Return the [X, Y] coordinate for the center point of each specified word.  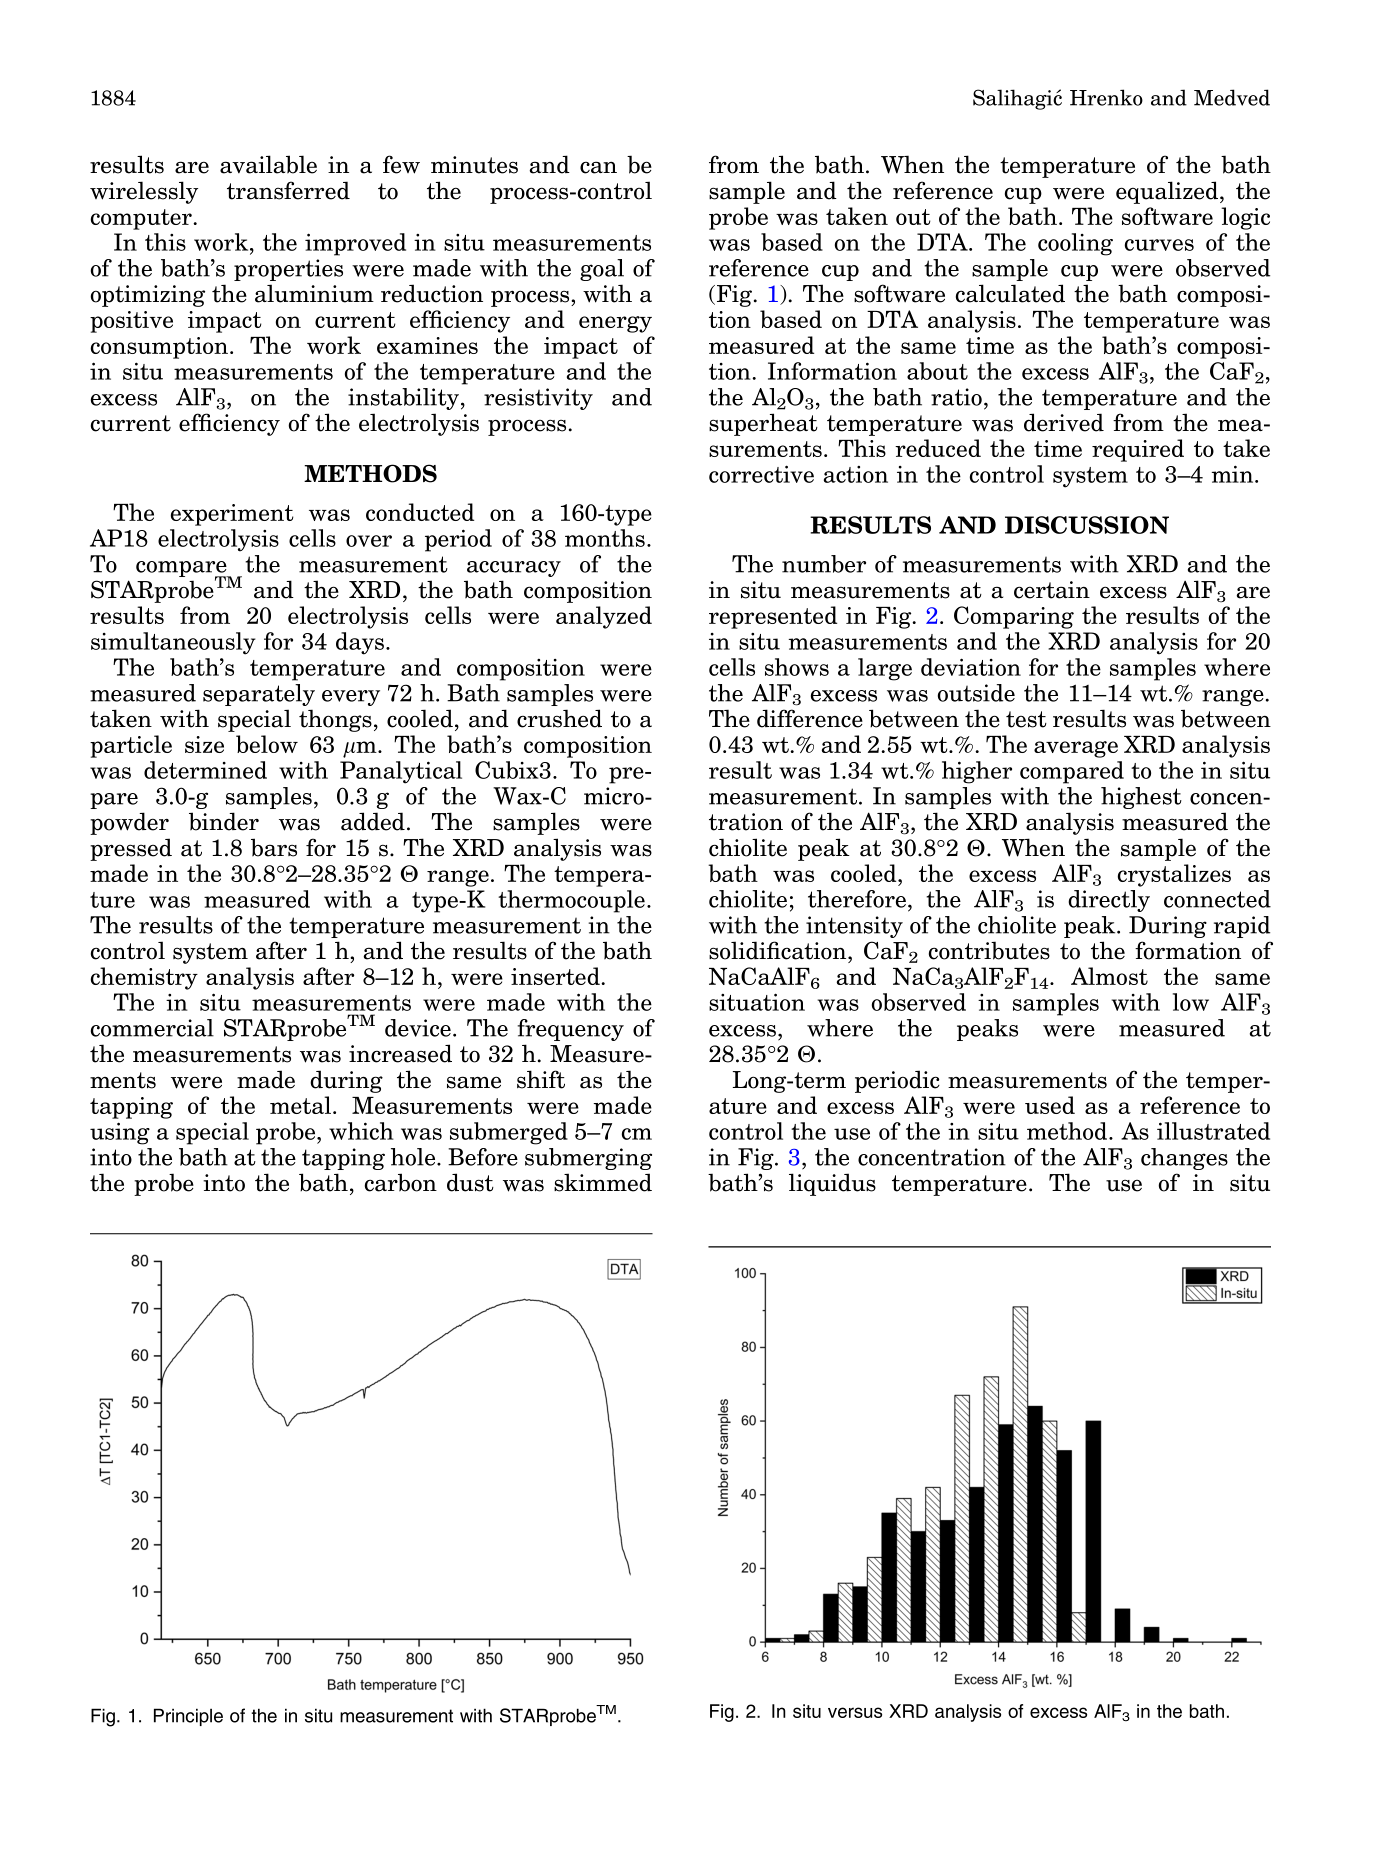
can [598, 167]
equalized [1168, 192]
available [268, 164]
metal [300, 1105]
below [267, 744]
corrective [761, 474]
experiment [232, 515]
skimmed [603, 1182]
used [1050, 1105]
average [1076, 749]
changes [1184, 1159]
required [1138, 450]
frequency [571, 1030]
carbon [401, 1182]
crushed [559, 718]
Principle [188, 1717]
